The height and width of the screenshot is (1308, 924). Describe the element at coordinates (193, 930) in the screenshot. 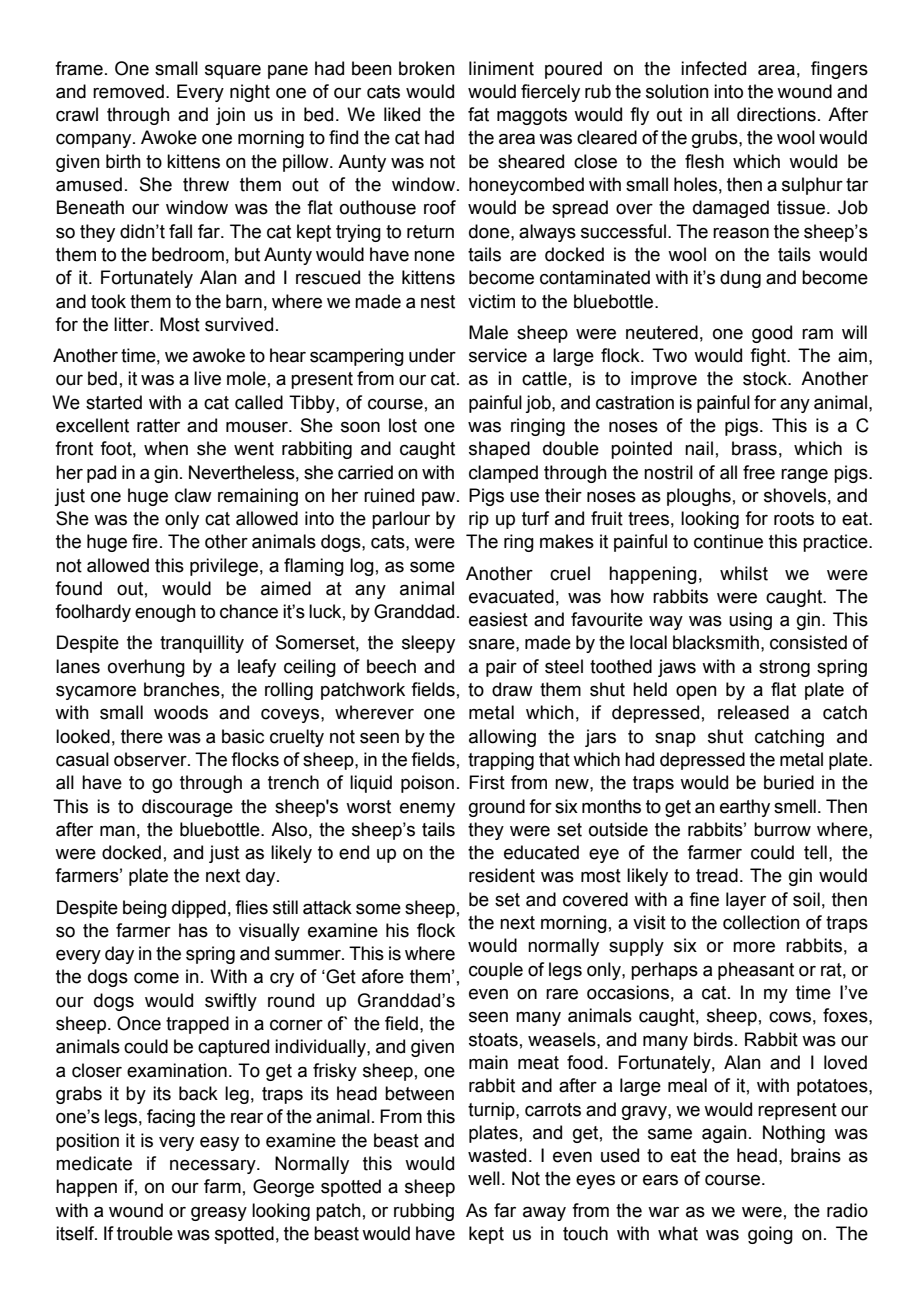

I see `has` at that location.
